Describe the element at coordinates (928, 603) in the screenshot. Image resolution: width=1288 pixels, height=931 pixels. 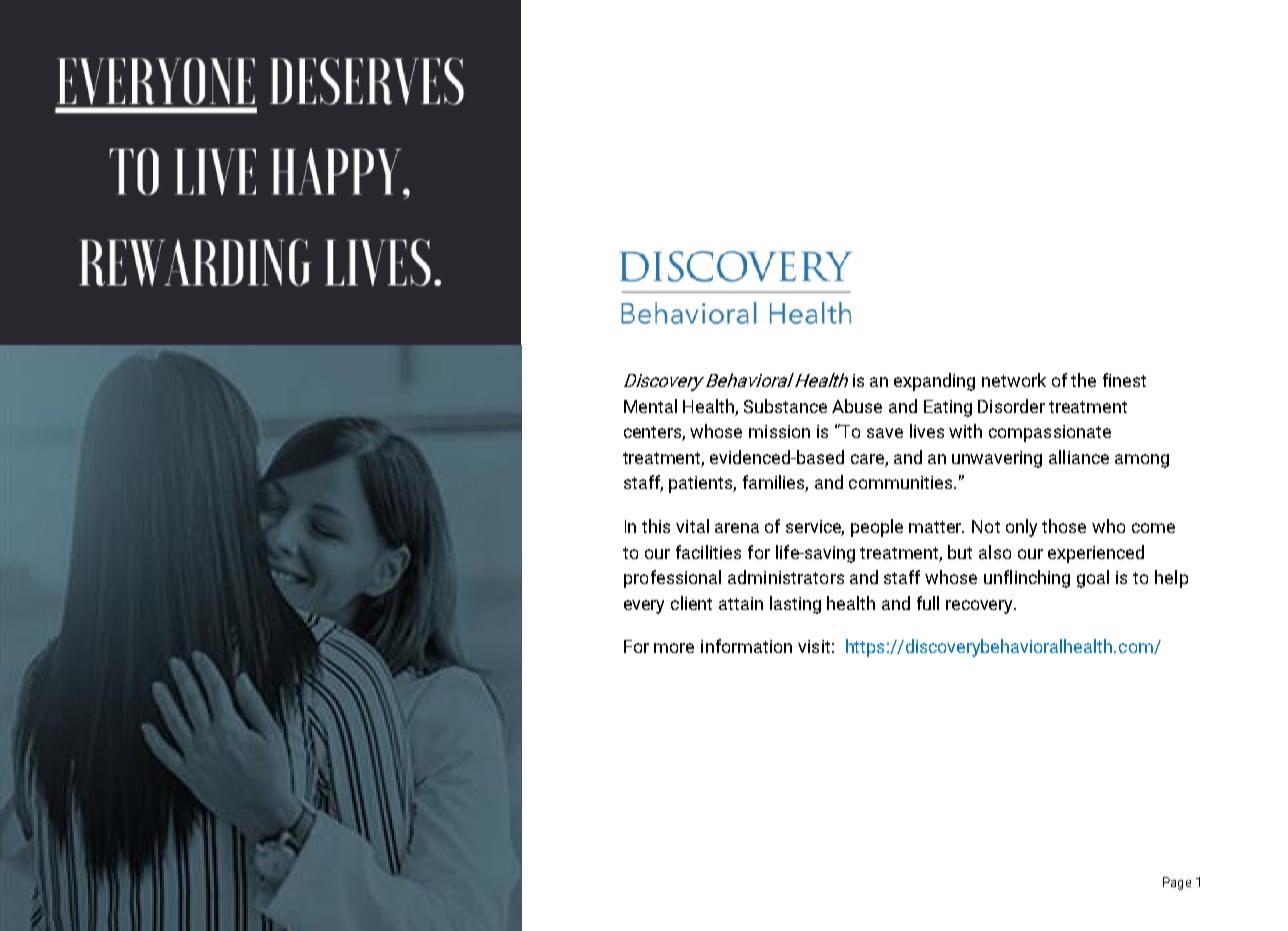
I see `full` at that location.
